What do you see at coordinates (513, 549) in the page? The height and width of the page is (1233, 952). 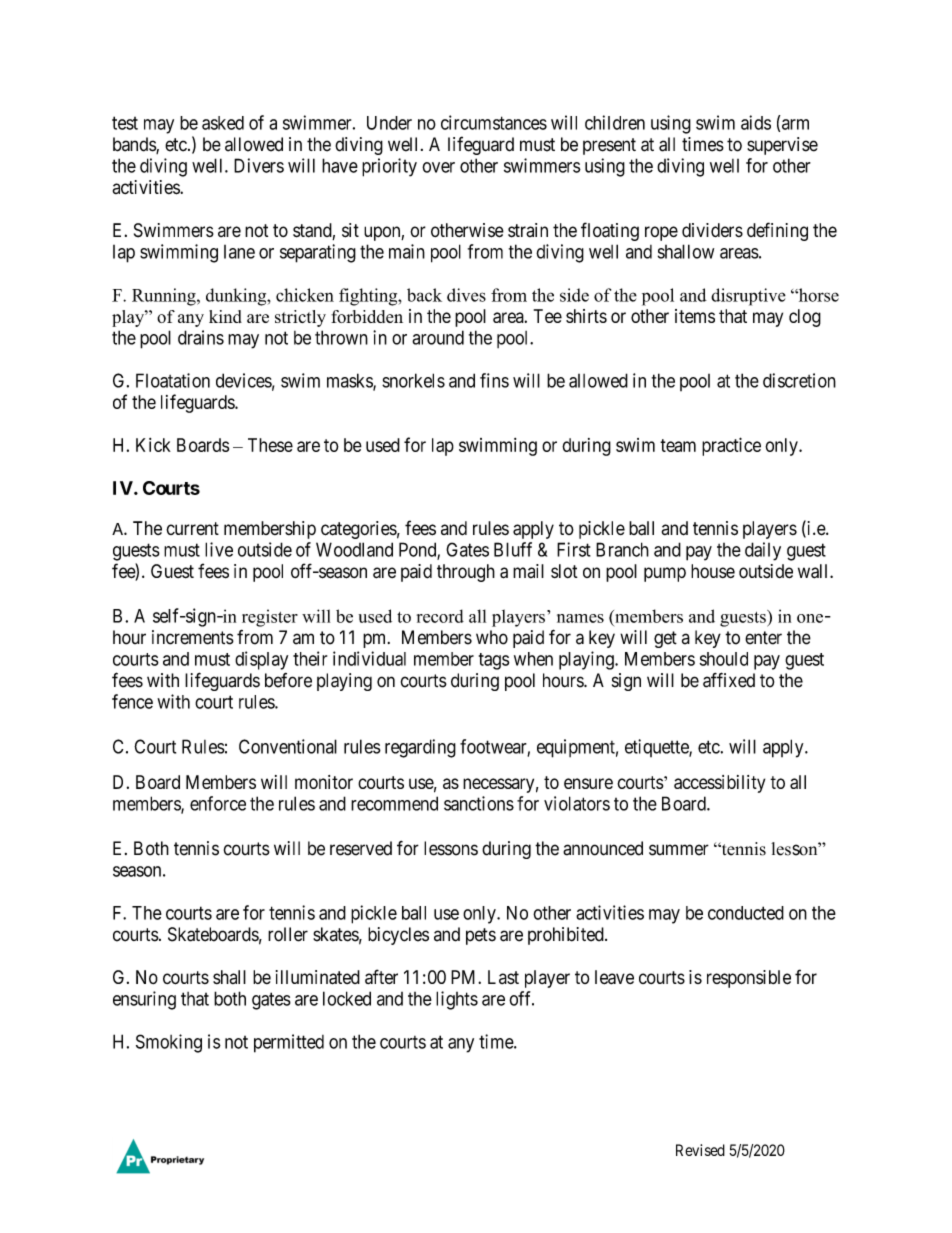 I see `Bluff` at bounding box center [513, 549].
